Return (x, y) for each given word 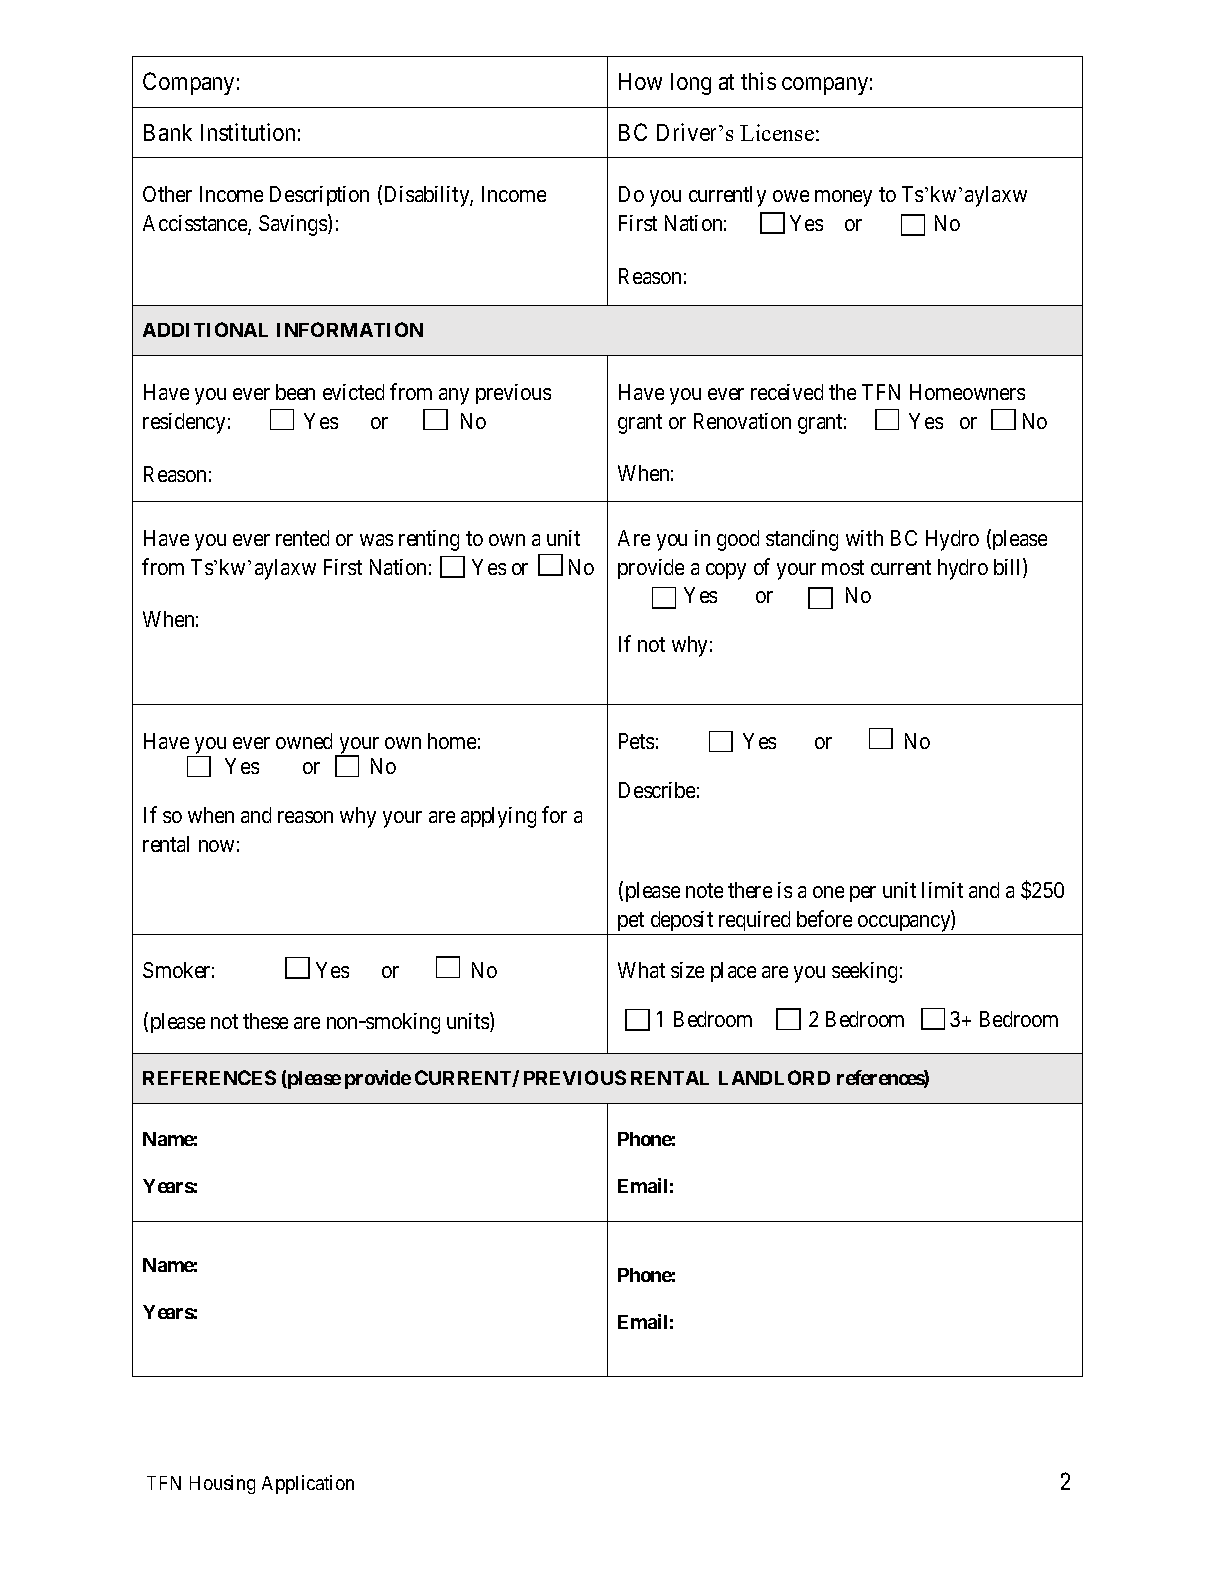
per (863, 894)
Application (308, 1484)
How (640, 81)
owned (304, 741)
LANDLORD (774, 1077)
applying (498, 817)
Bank (168, 132)
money (843, 198)
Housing (222, 1484)
